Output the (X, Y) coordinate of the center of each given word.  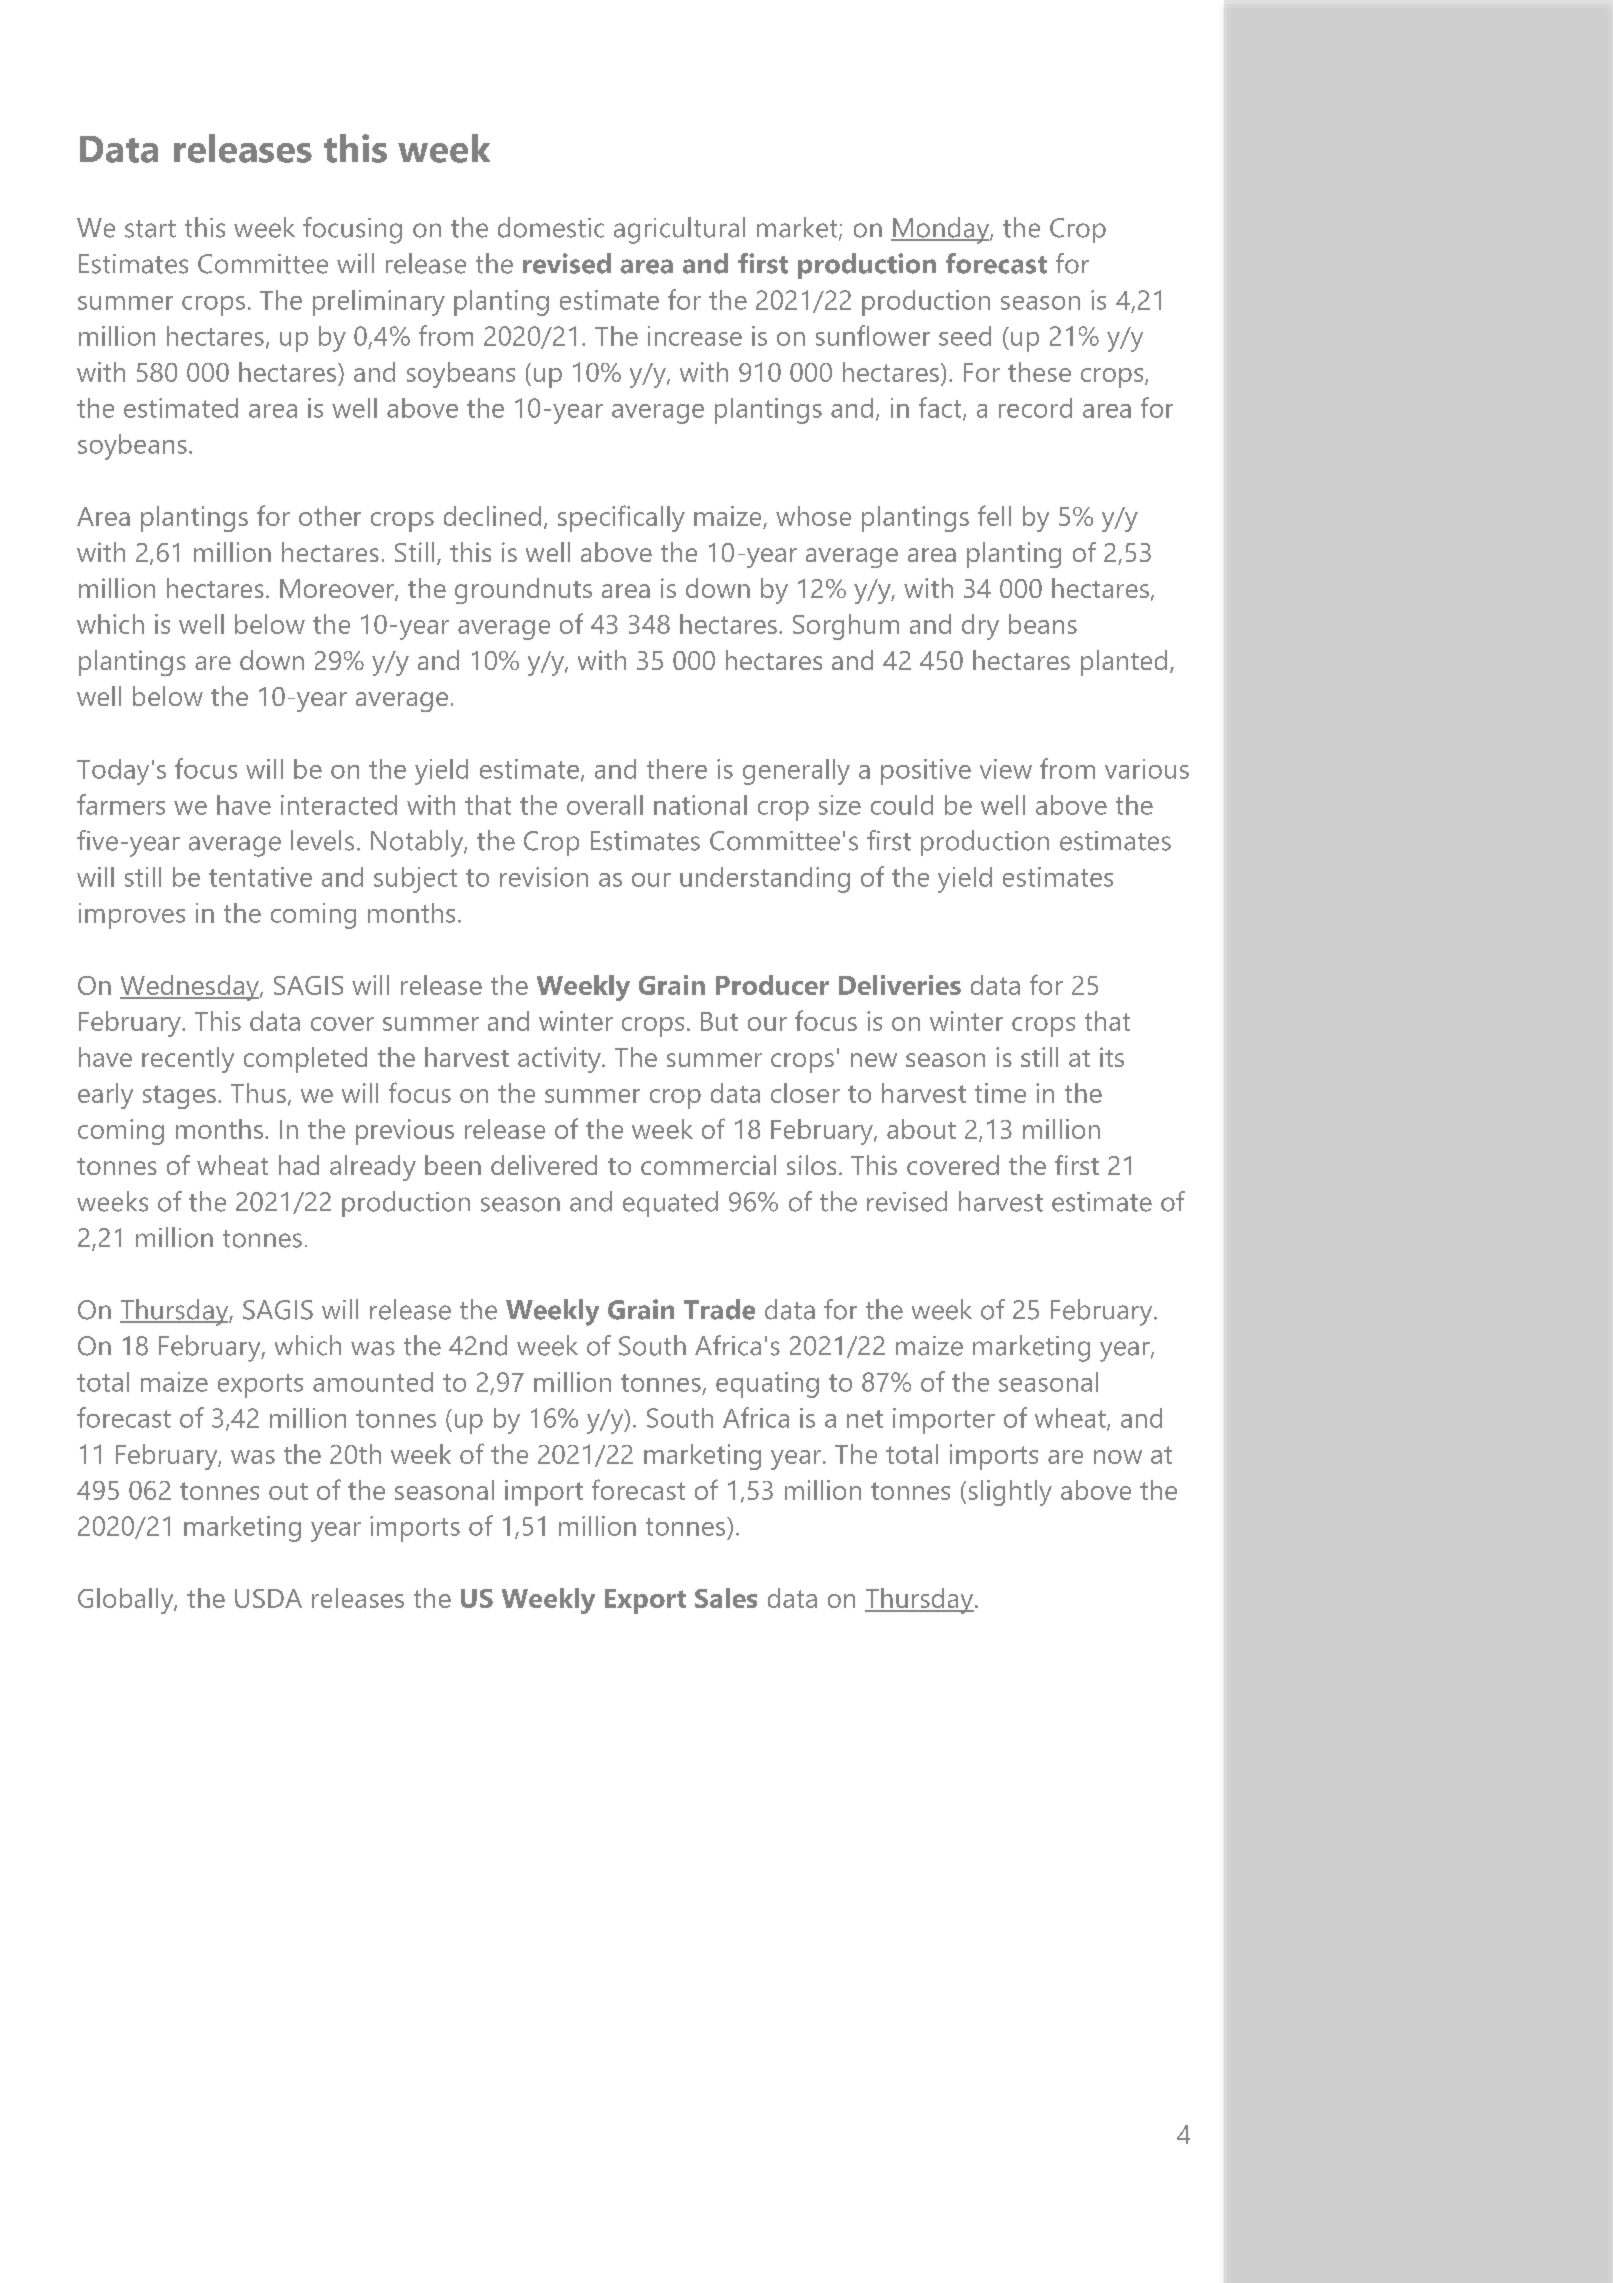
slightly (1010, 1493)
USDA (268, 1598)
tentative (260, 877)
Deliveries (900, 985)
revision (544, 877)
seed (965, 336)
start (150, 229)
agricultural (679, 230)
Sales (726, 1598)
